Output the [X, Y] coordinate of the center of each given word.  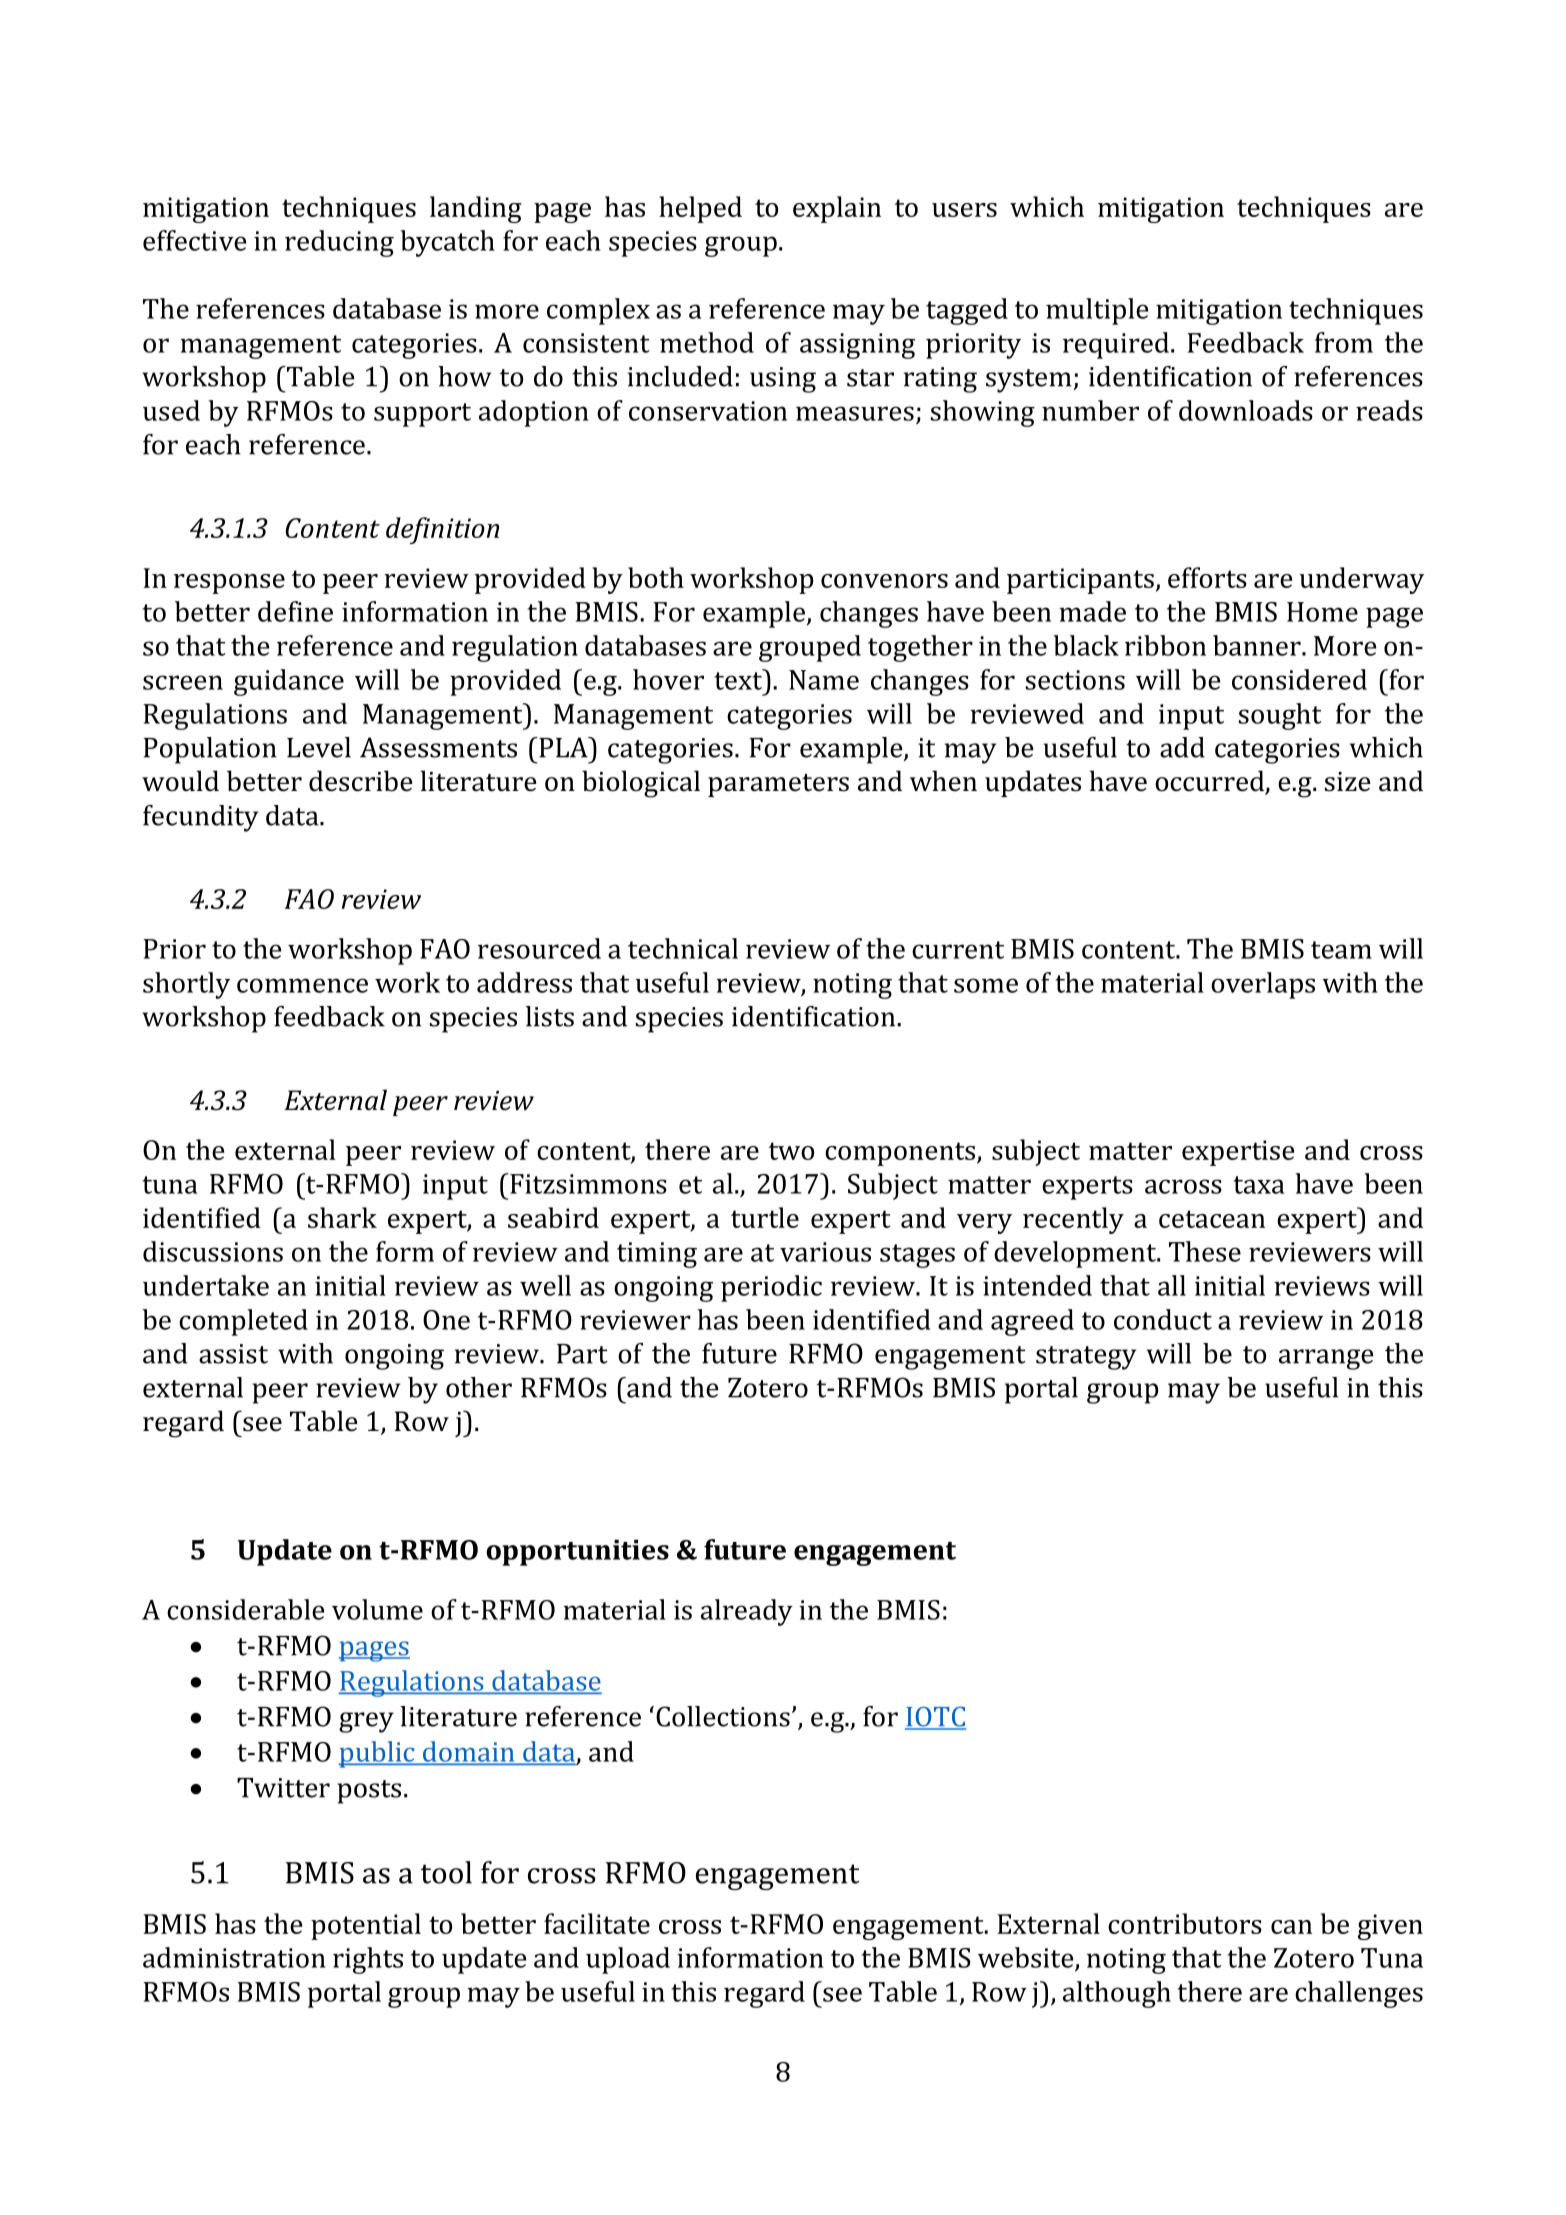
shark [342, 1217]
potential [366, 1926]
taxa [1259, 1185]
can [1291, 1927]
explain [837, 209]
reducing [339, 243]
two [791, 1151]
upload [628, 1960]
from [1344, 342]
